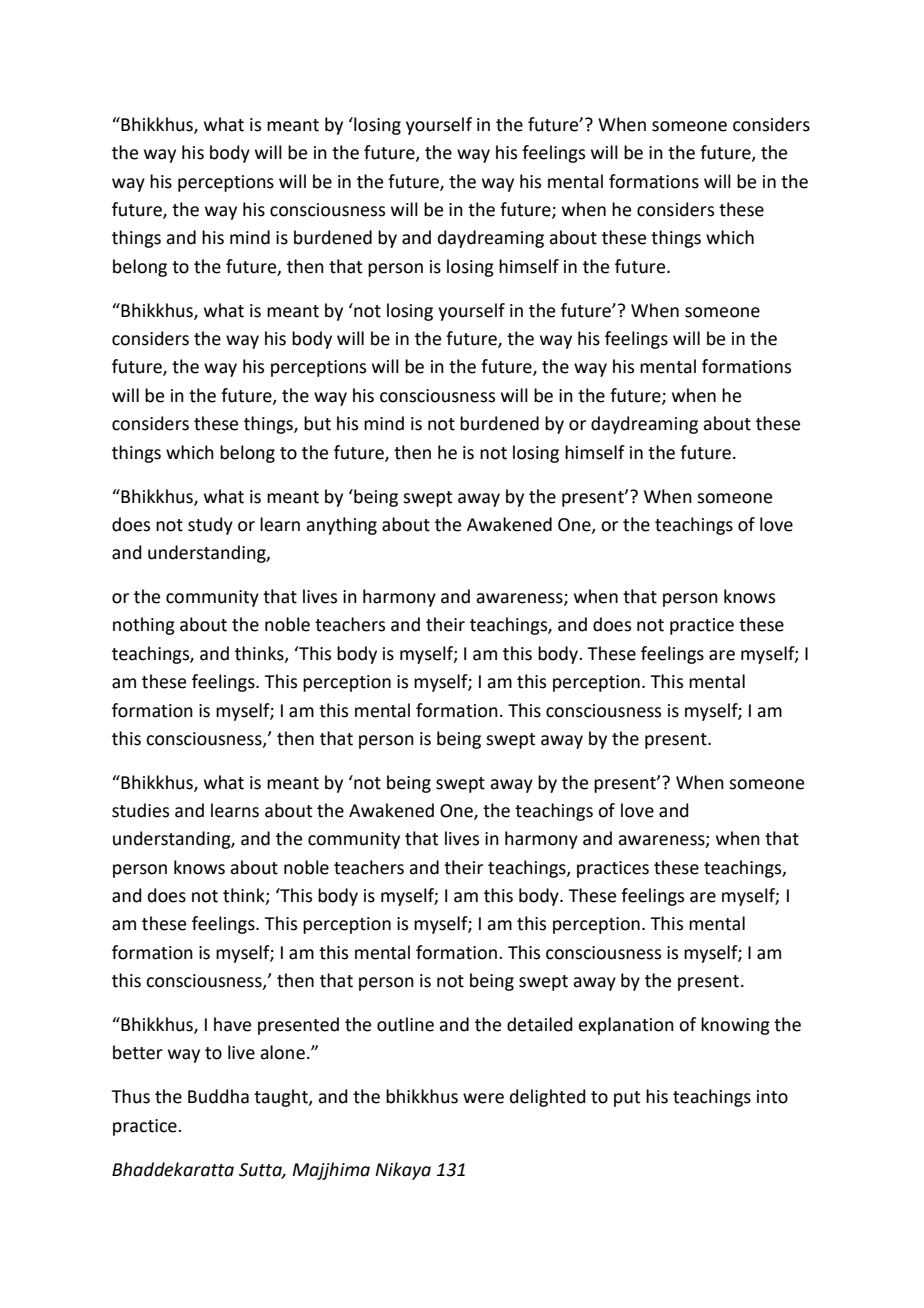 The height and width of the image is (1308, 924). Describe the element at coordinates (405, 1024) in the image. I see `outline` at that location.
